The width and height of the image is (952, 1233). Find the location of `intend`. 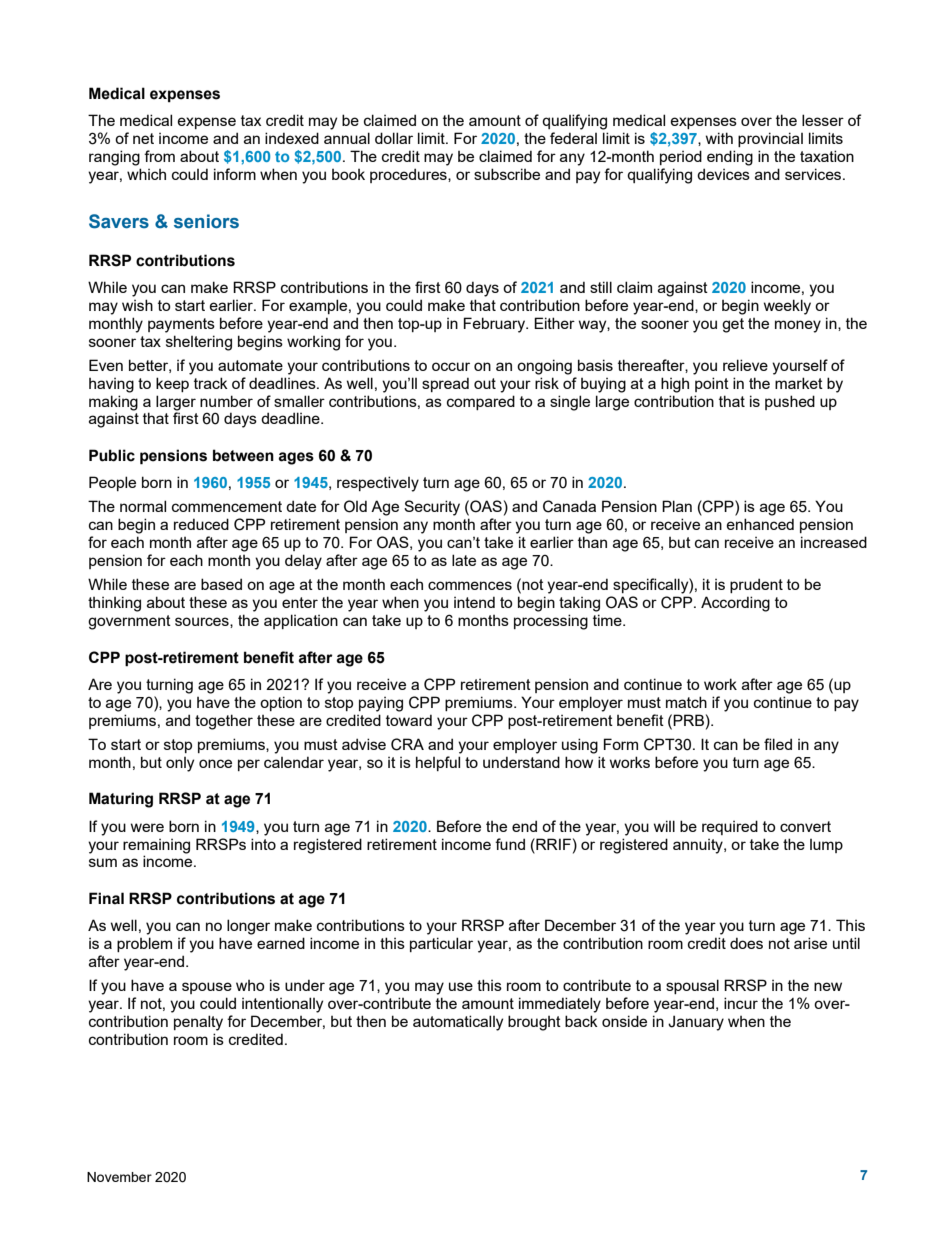

intend is located at coordinates (474, 602).
